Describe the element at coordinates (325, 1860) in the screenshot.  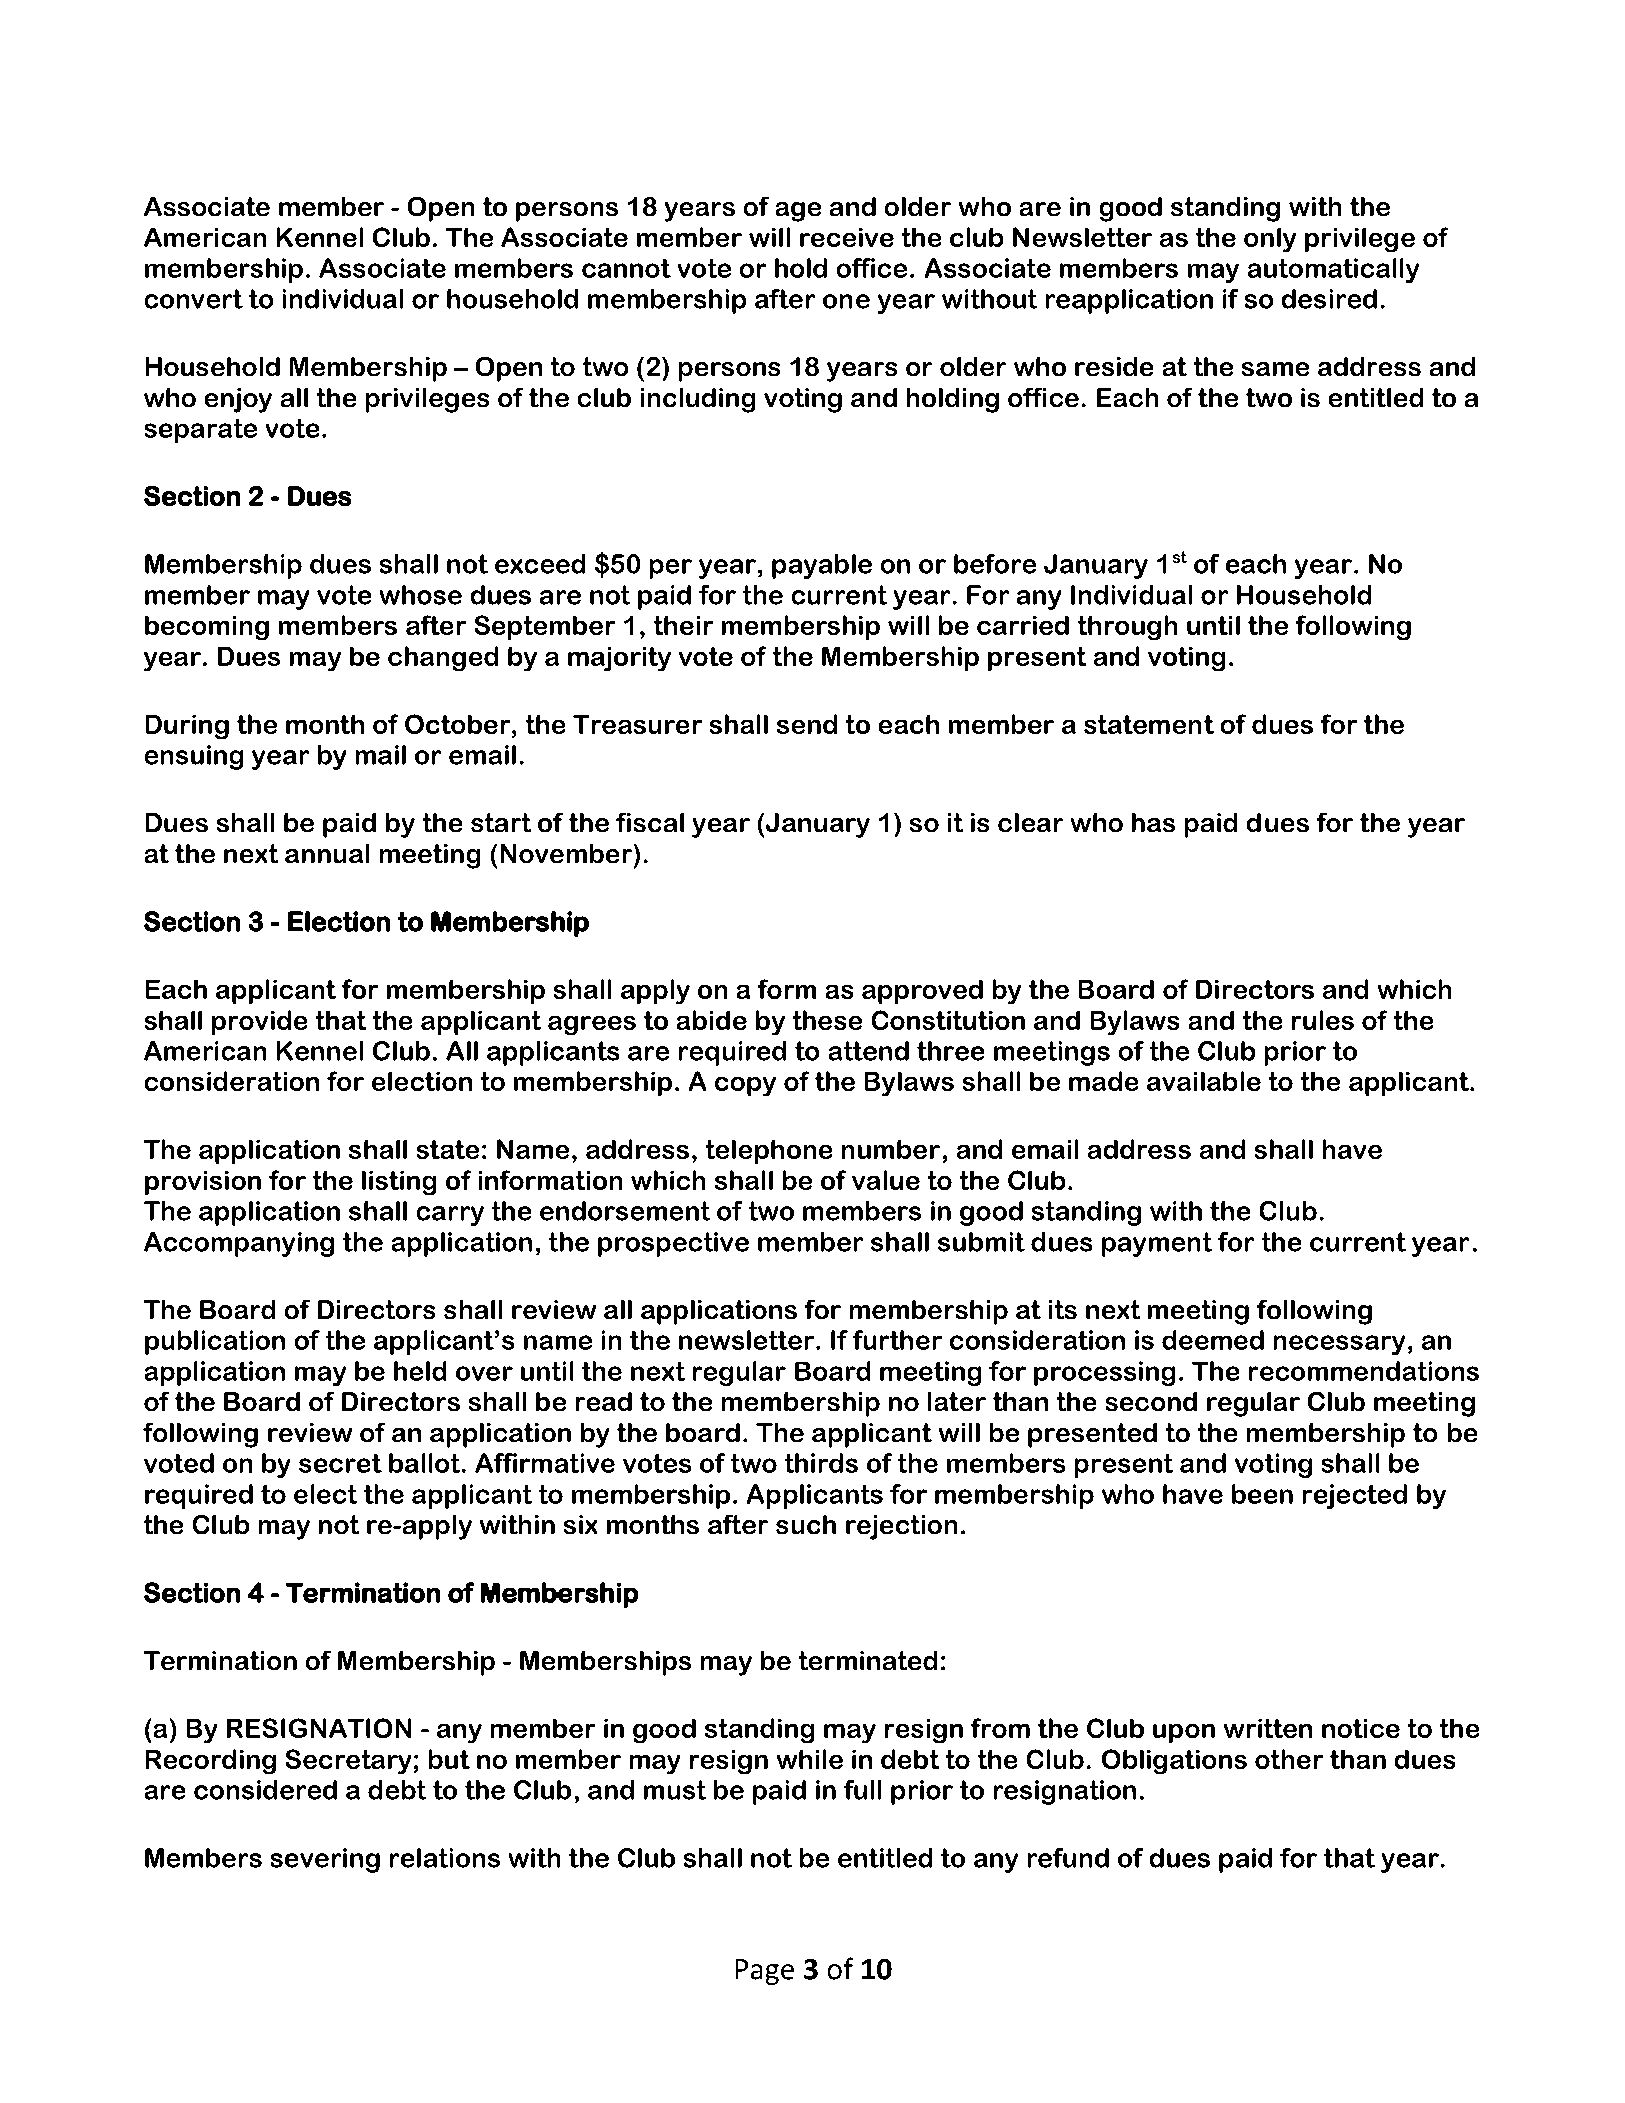
I see `severing` at that location.
